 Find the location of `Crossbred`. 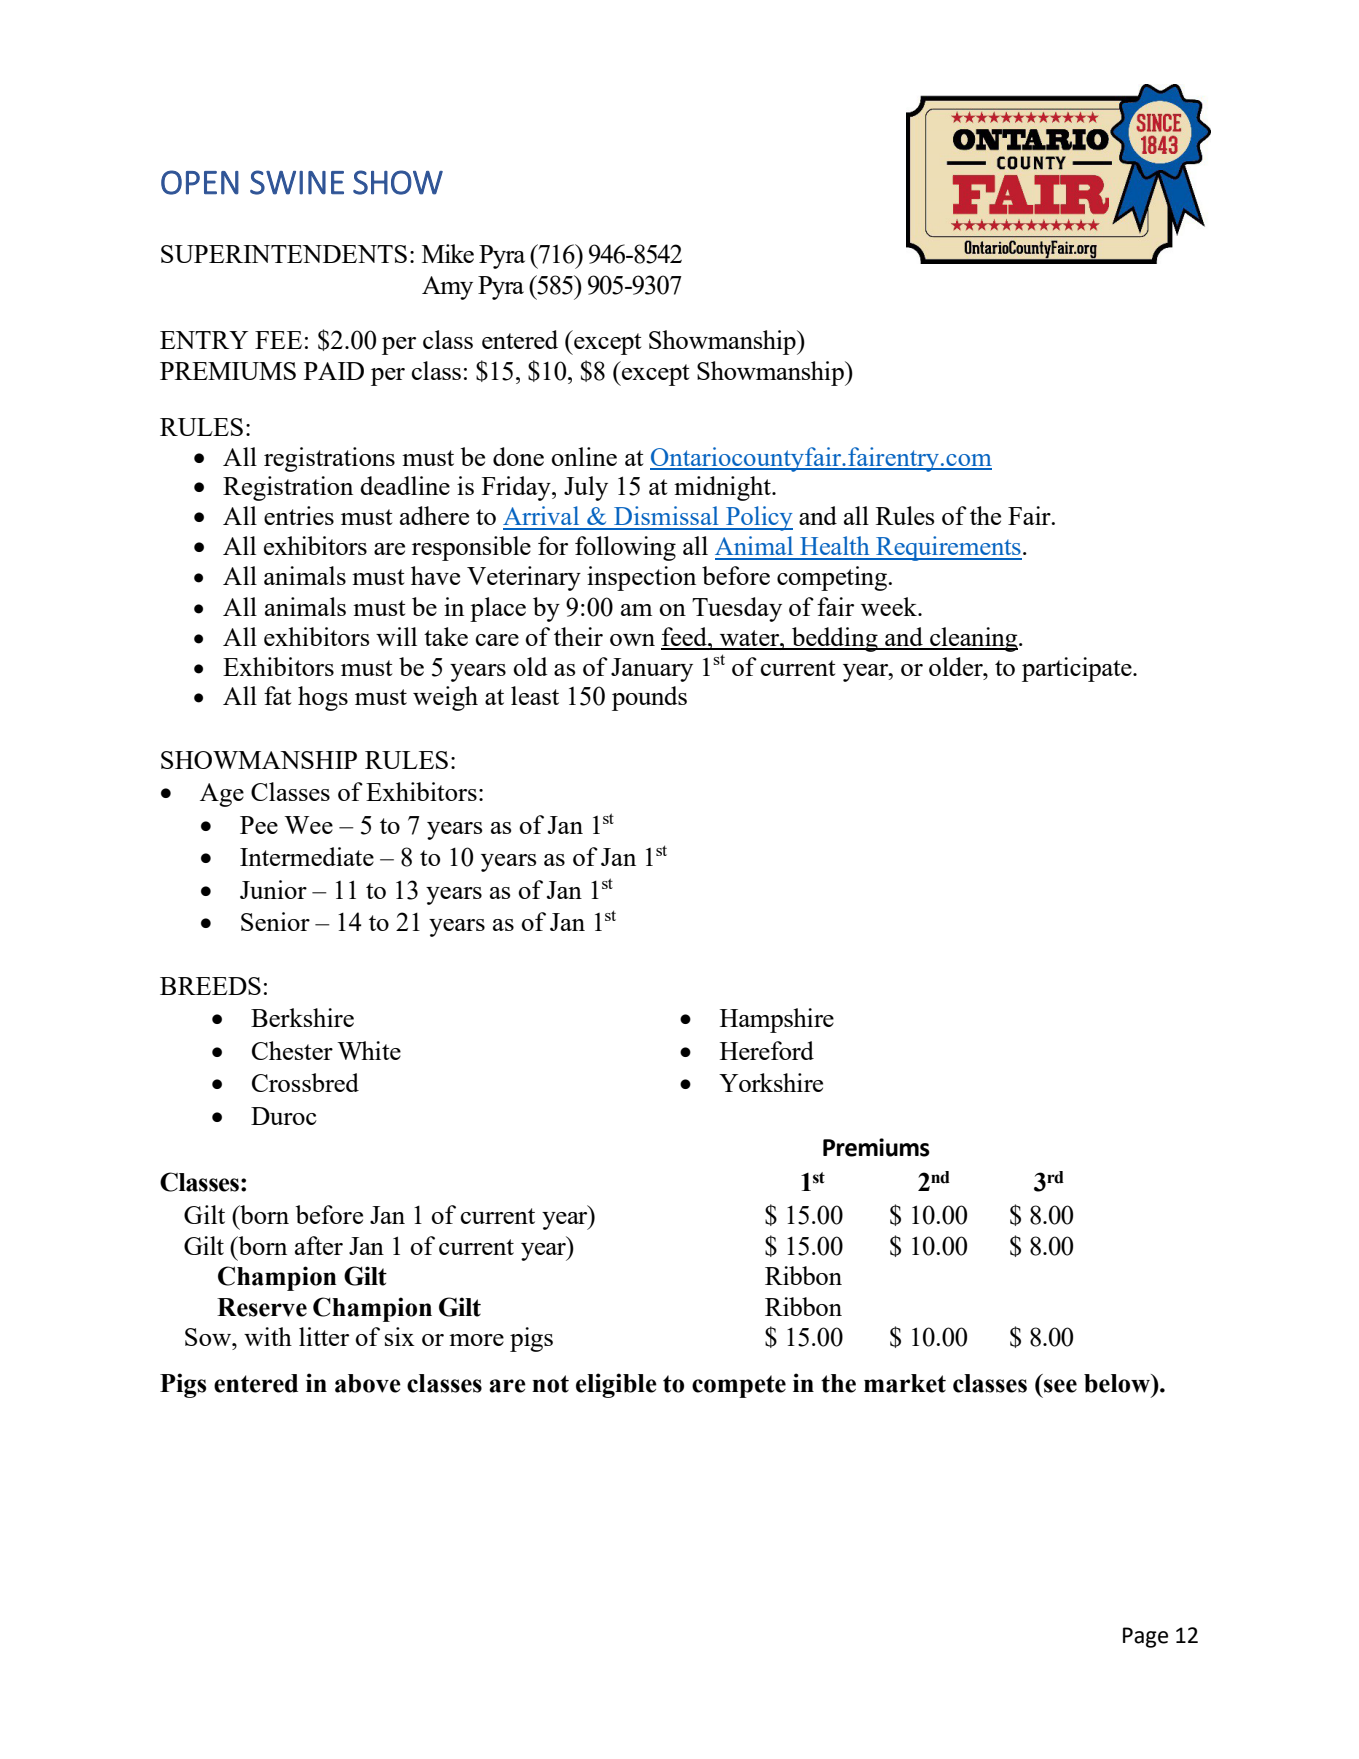

Crossbred is located at coordinates (305, 1082).
